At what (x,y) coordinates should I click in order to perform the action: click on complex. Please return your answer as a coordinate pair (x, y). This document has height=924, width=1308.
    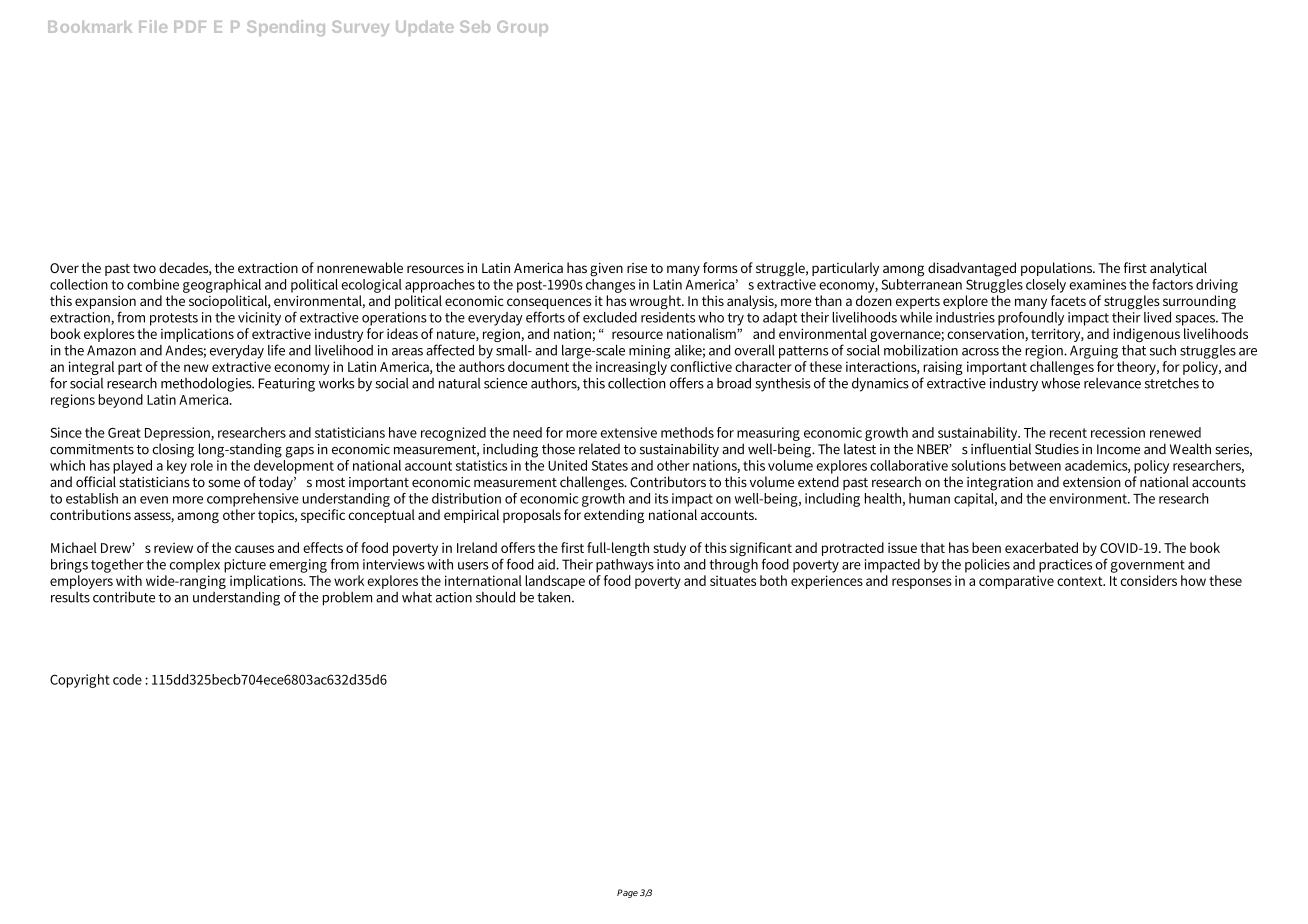
    Looking at the image, I should click on (195, 566).
